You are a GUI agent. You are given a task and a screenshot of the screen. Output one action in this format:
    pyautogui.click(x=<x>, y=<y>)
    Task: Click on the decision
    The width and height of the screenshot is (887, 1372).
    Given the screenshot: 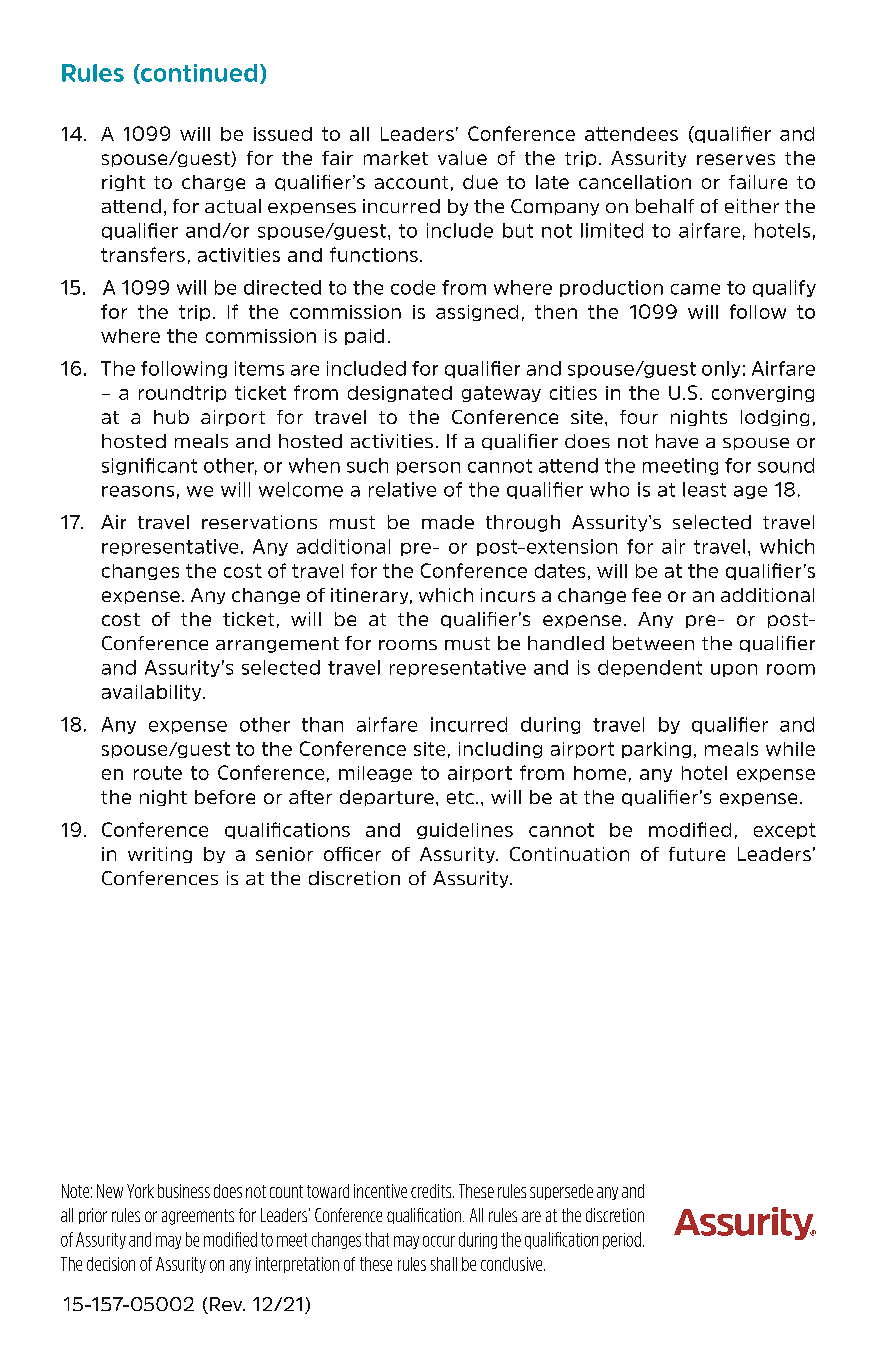 What is the action you would take?
    pyautogui.click(x=111, y=1264)
